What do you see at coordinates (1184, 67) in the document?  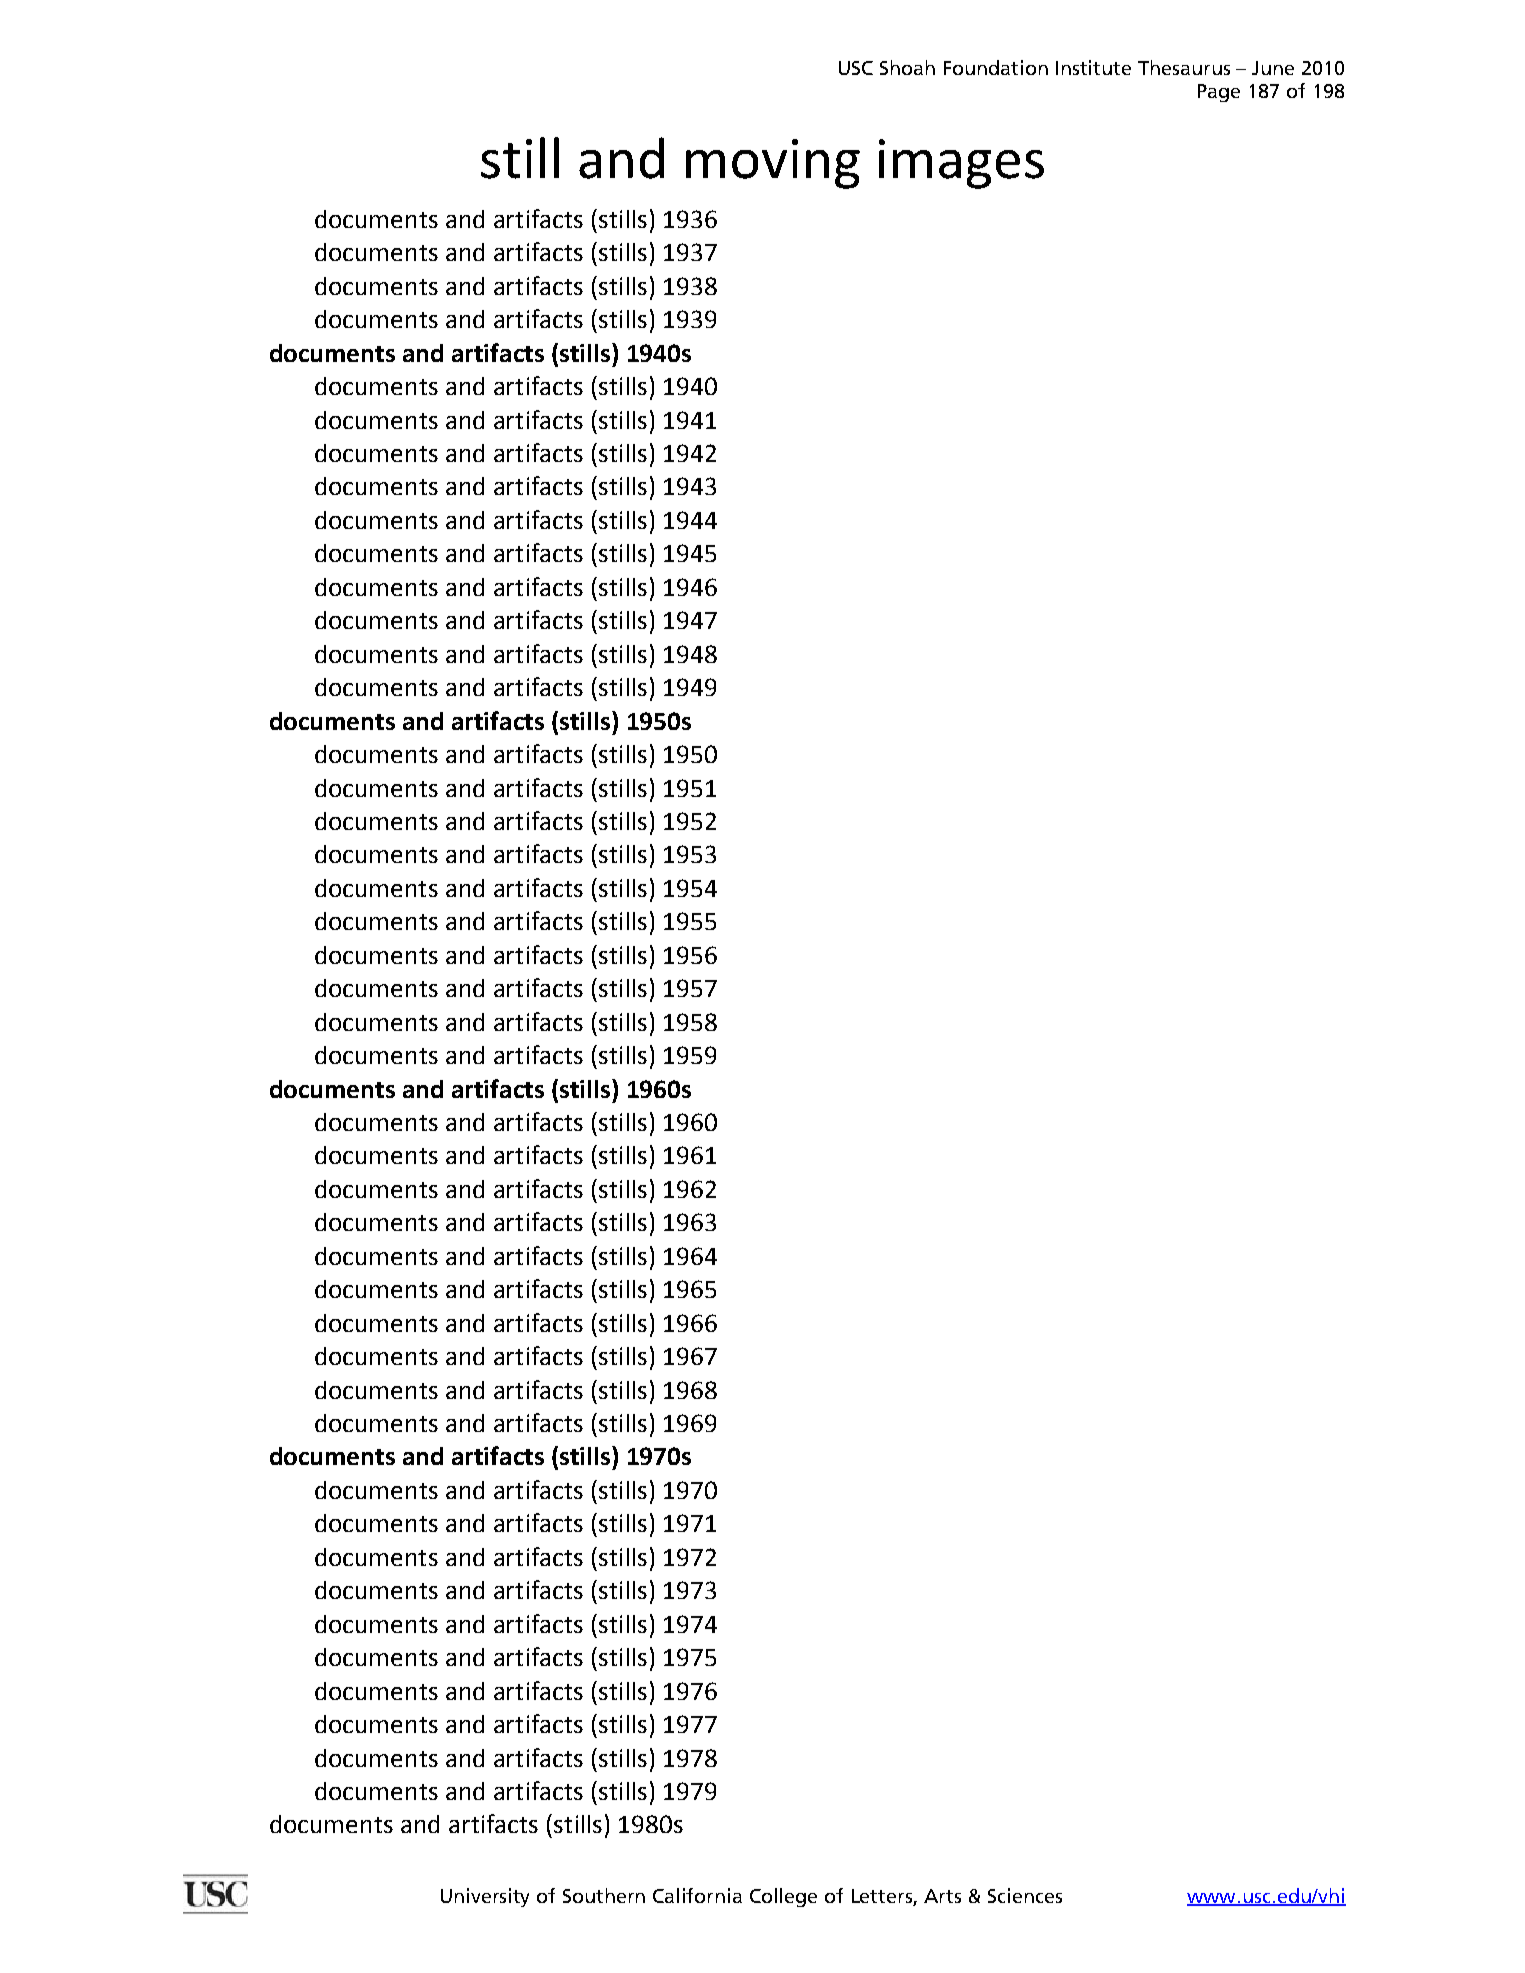 I see `Thesaurus` at bounding box center [1184, 67].
